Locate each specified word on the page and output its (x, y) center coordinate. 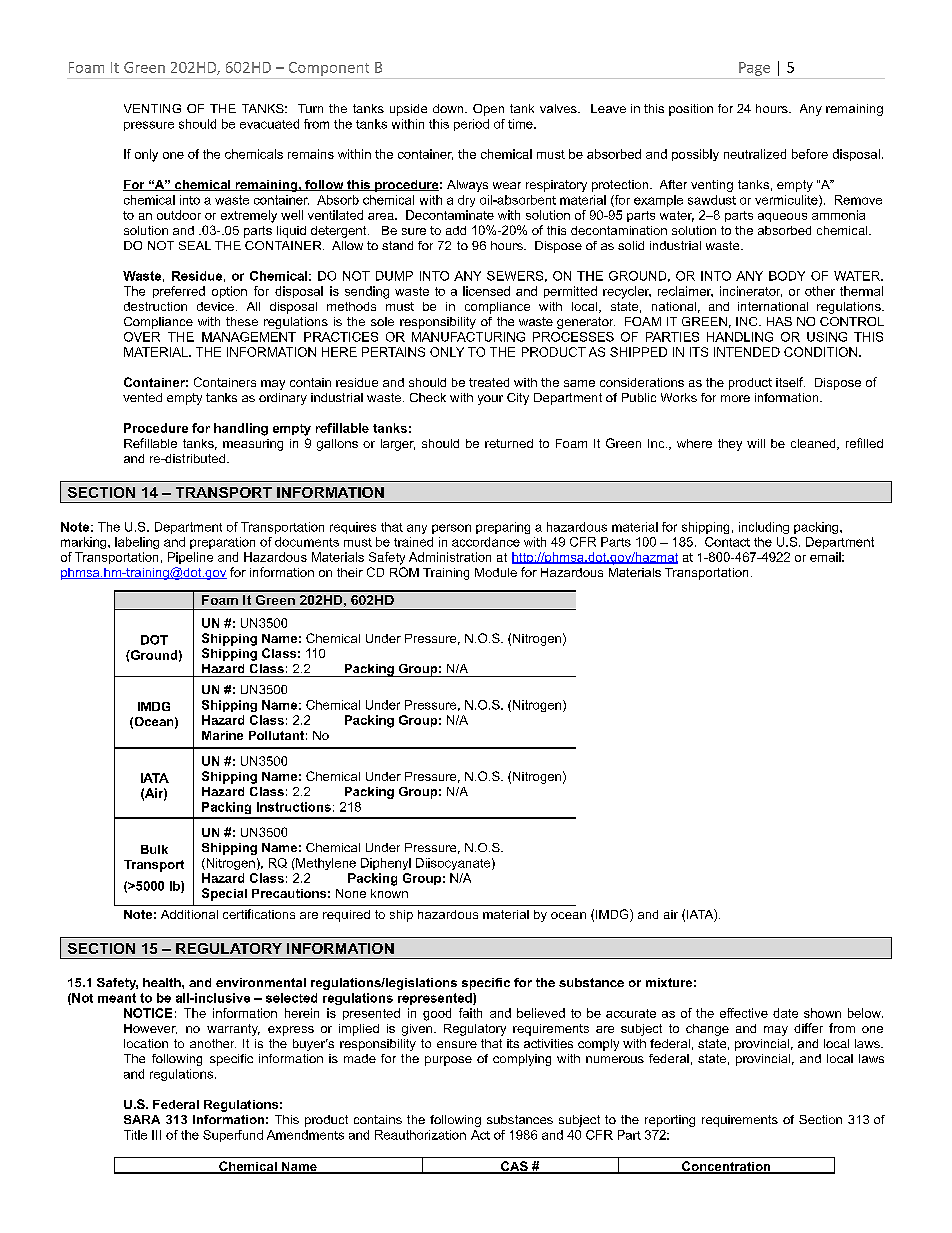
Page (754, 69)
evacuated (269, 124)
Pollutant (276, 735)
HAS (779, 321)
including (764, 528)
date (785, 1013)
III (156, 1135)
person (451, 529)
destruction (155, 306)
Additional (189, 914)
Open (488, 110)
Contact (727, 542)
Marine (222, 735)
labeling (137, 543)
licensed (486, 291)
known (389, 893)
